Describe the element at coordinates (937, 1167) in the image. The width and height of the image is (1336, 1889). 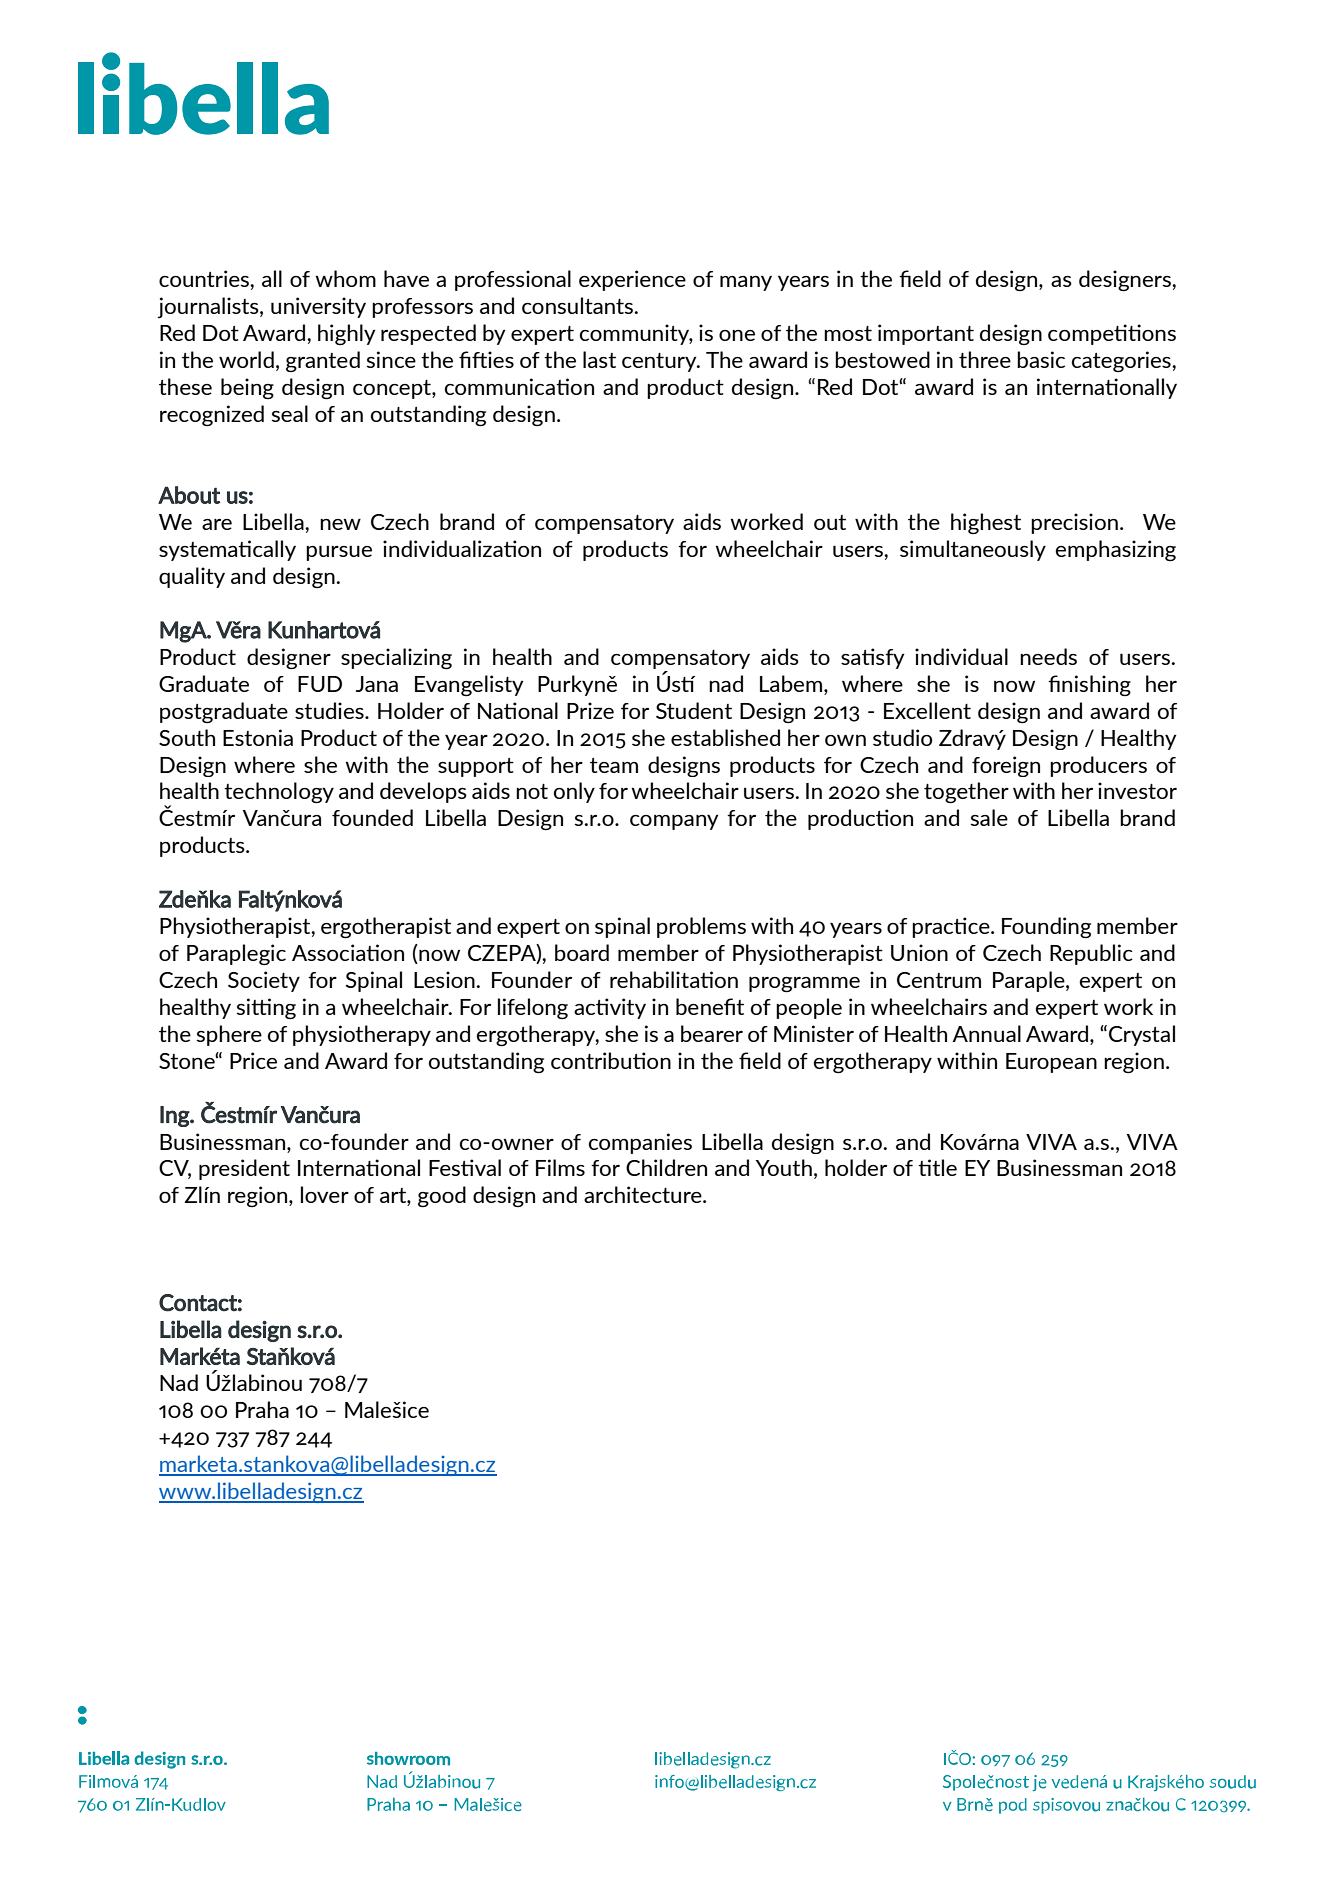
I see `title` at that location.
